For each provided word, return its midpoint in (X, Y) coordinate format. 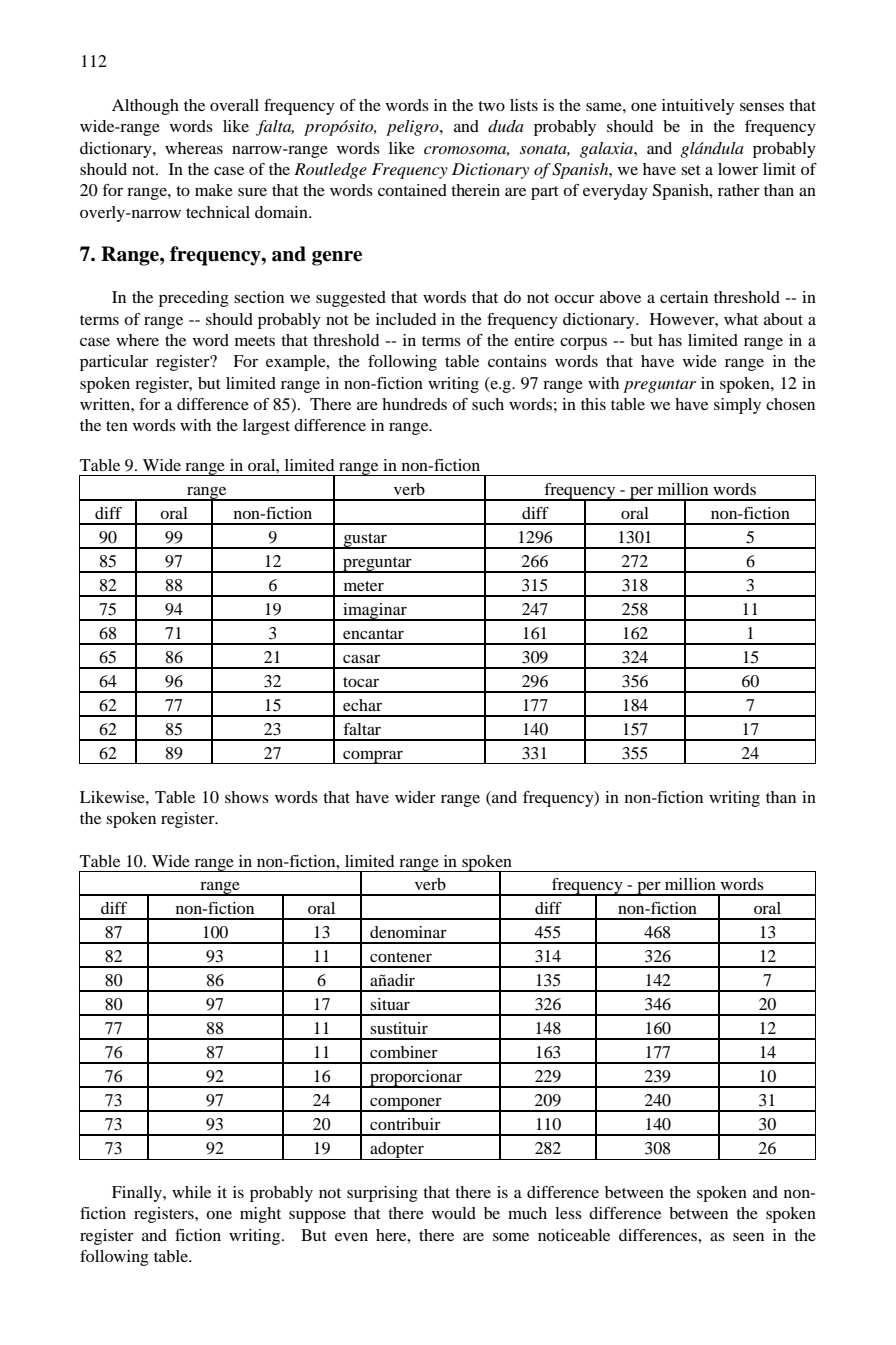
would (454, 1213)
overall (234, 105)
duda (506, 126)
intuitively (698, 107)
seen (748, 1237)
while (191, 1192)
